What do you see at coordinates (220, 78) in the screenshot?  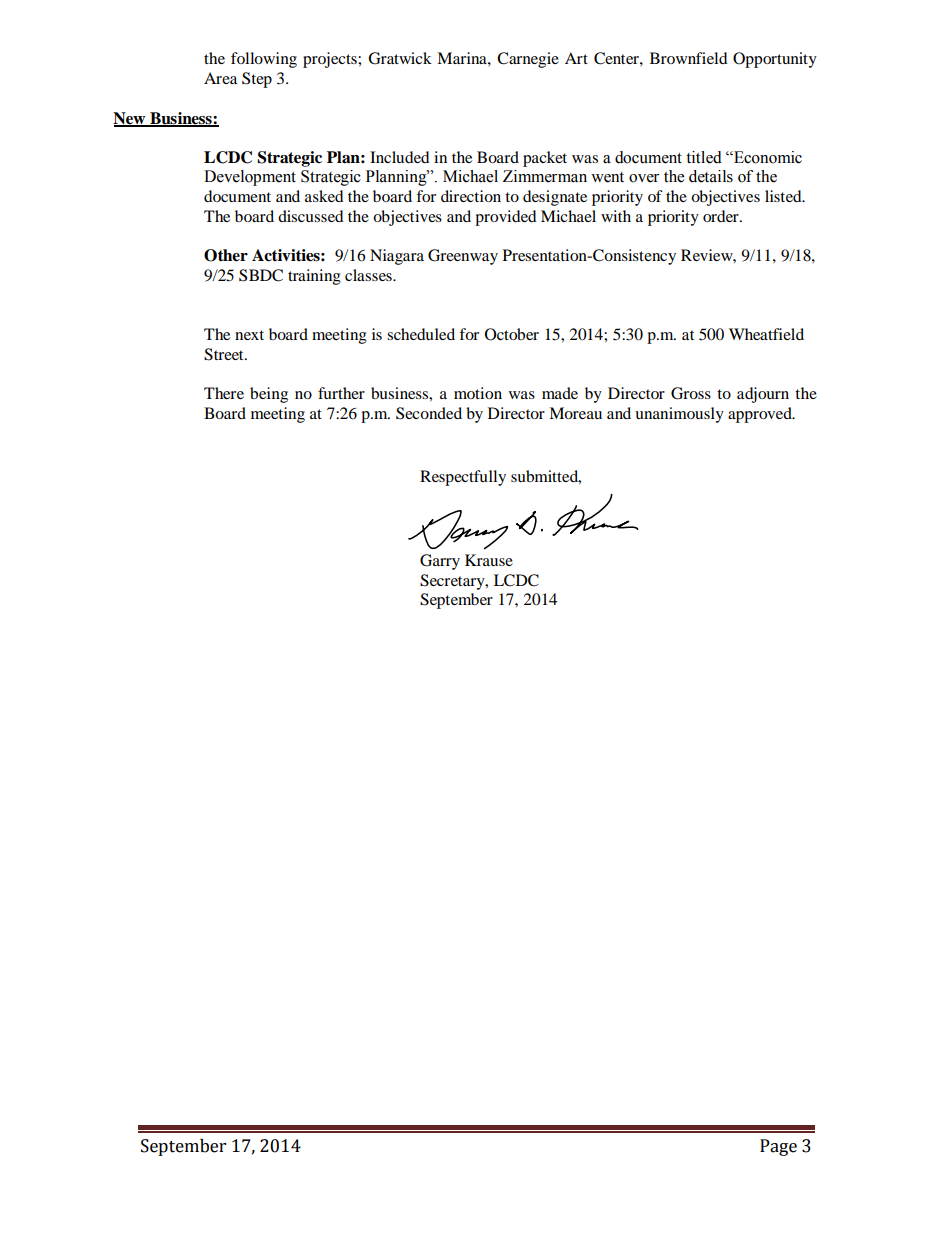 I see `Area` at bounding box center [220, 78].
